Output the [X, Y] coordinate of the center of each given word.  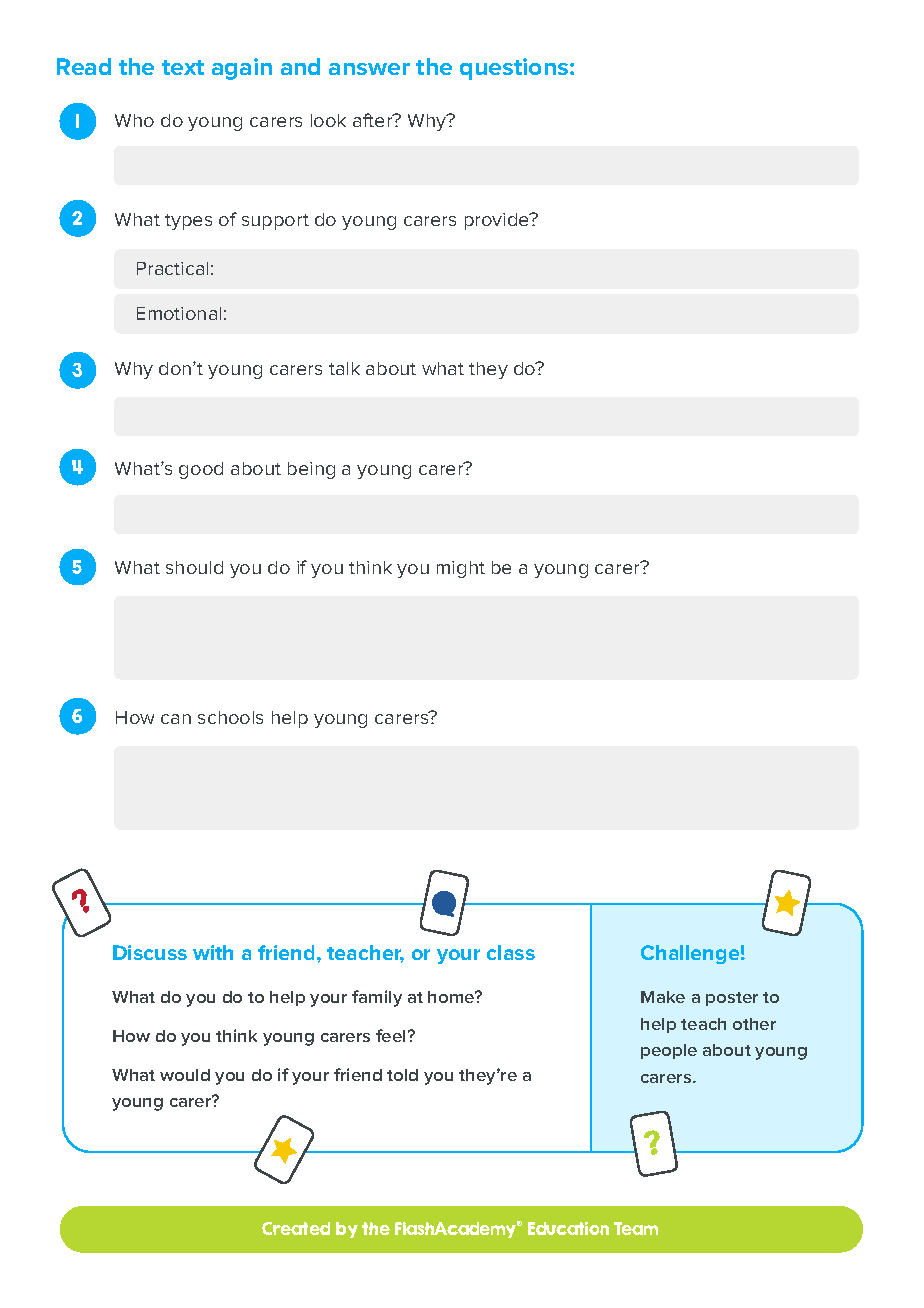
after [374, 120]
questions [515, 69]
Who [134, 120]
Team [636, 1228]
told [402, 1075]
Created [296, 1228]
